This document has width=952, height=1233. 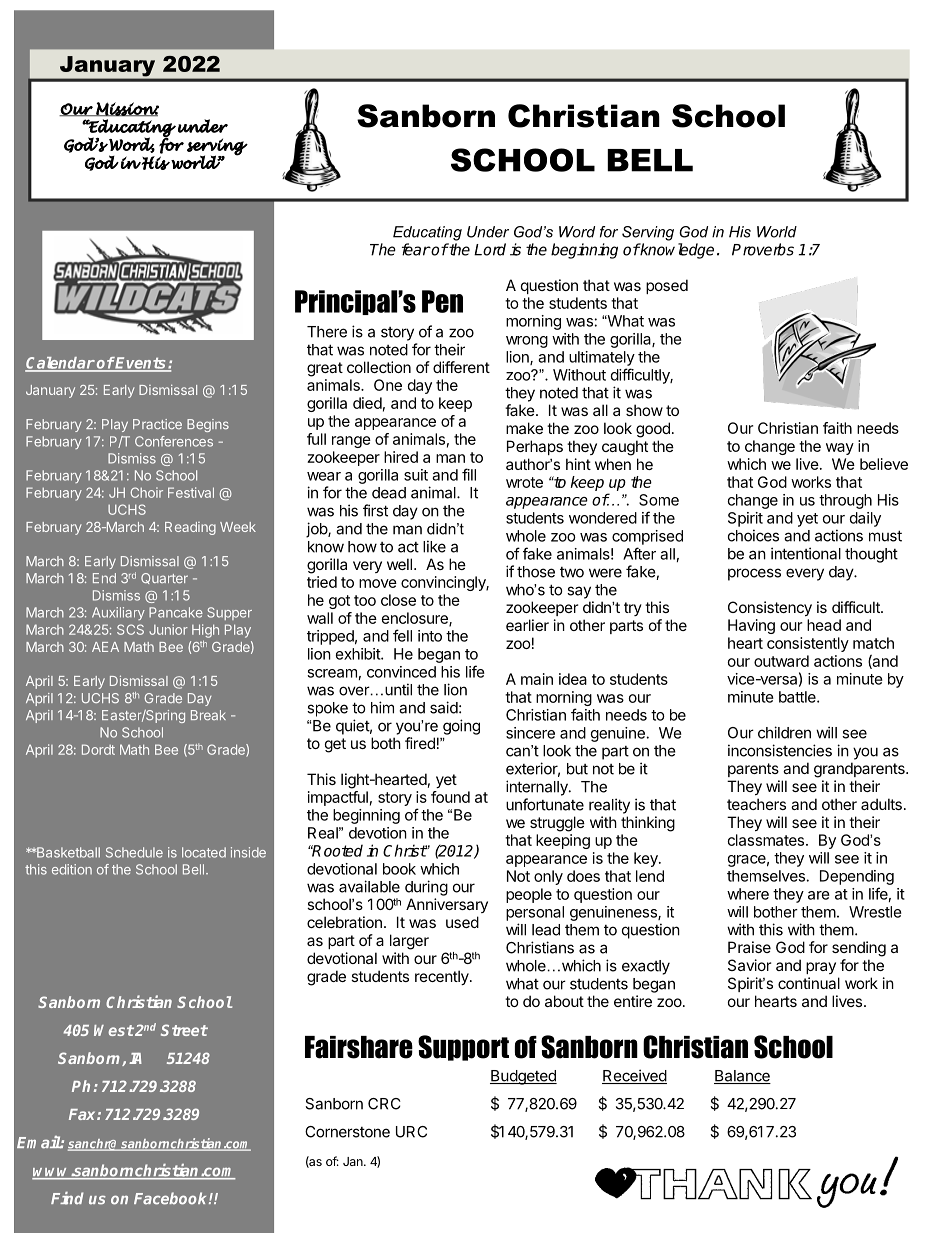 I want to click on through, so click(x=845, y=501).
